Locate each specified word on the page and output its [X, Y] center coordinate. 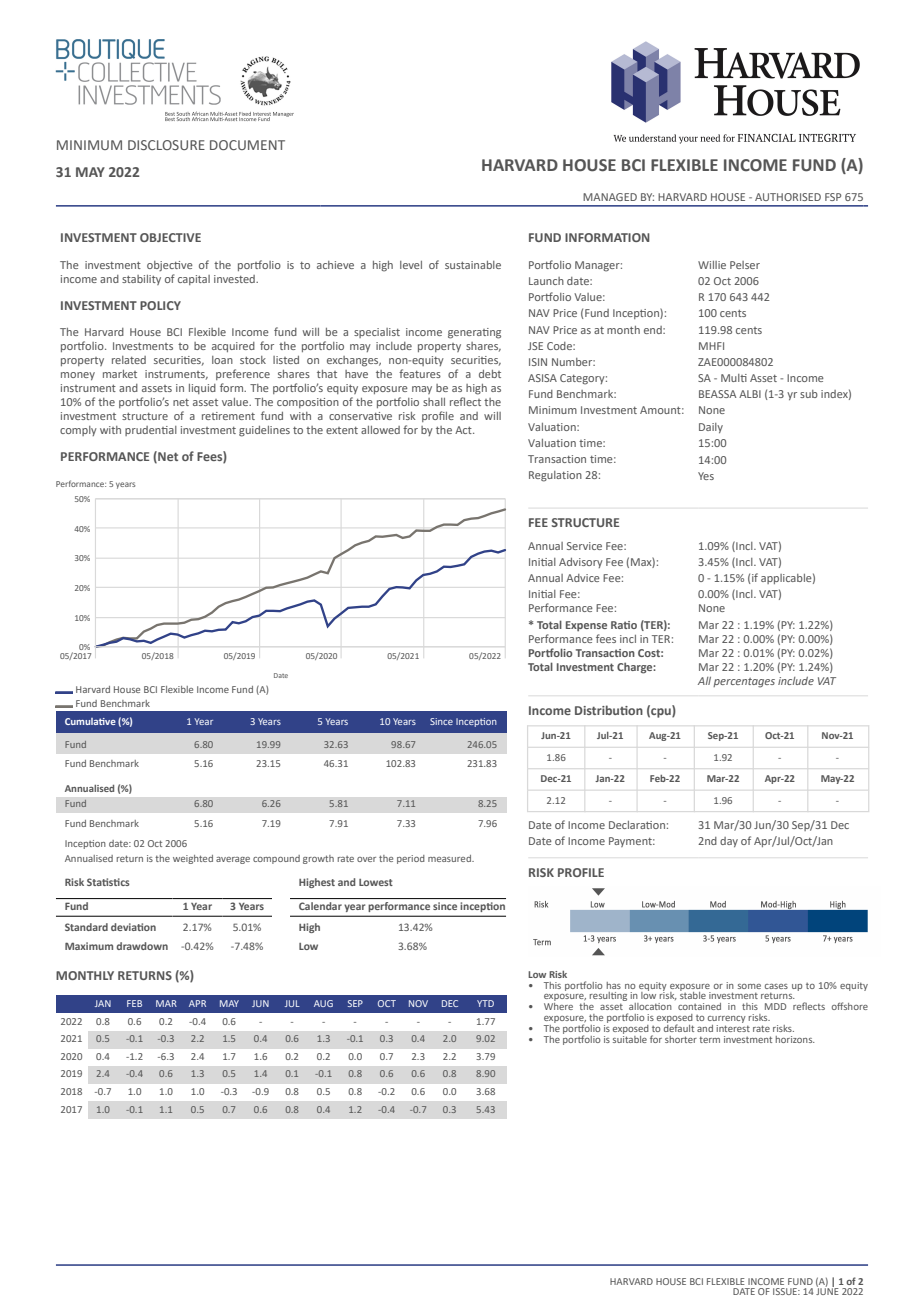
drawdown [142, 946]
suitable [630, 1038]
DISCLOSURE [166, 145]
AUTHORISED [788, 197]
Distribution [609, 710]
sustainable [473, 265]
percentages [744, 683]
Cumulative [90, 721]
